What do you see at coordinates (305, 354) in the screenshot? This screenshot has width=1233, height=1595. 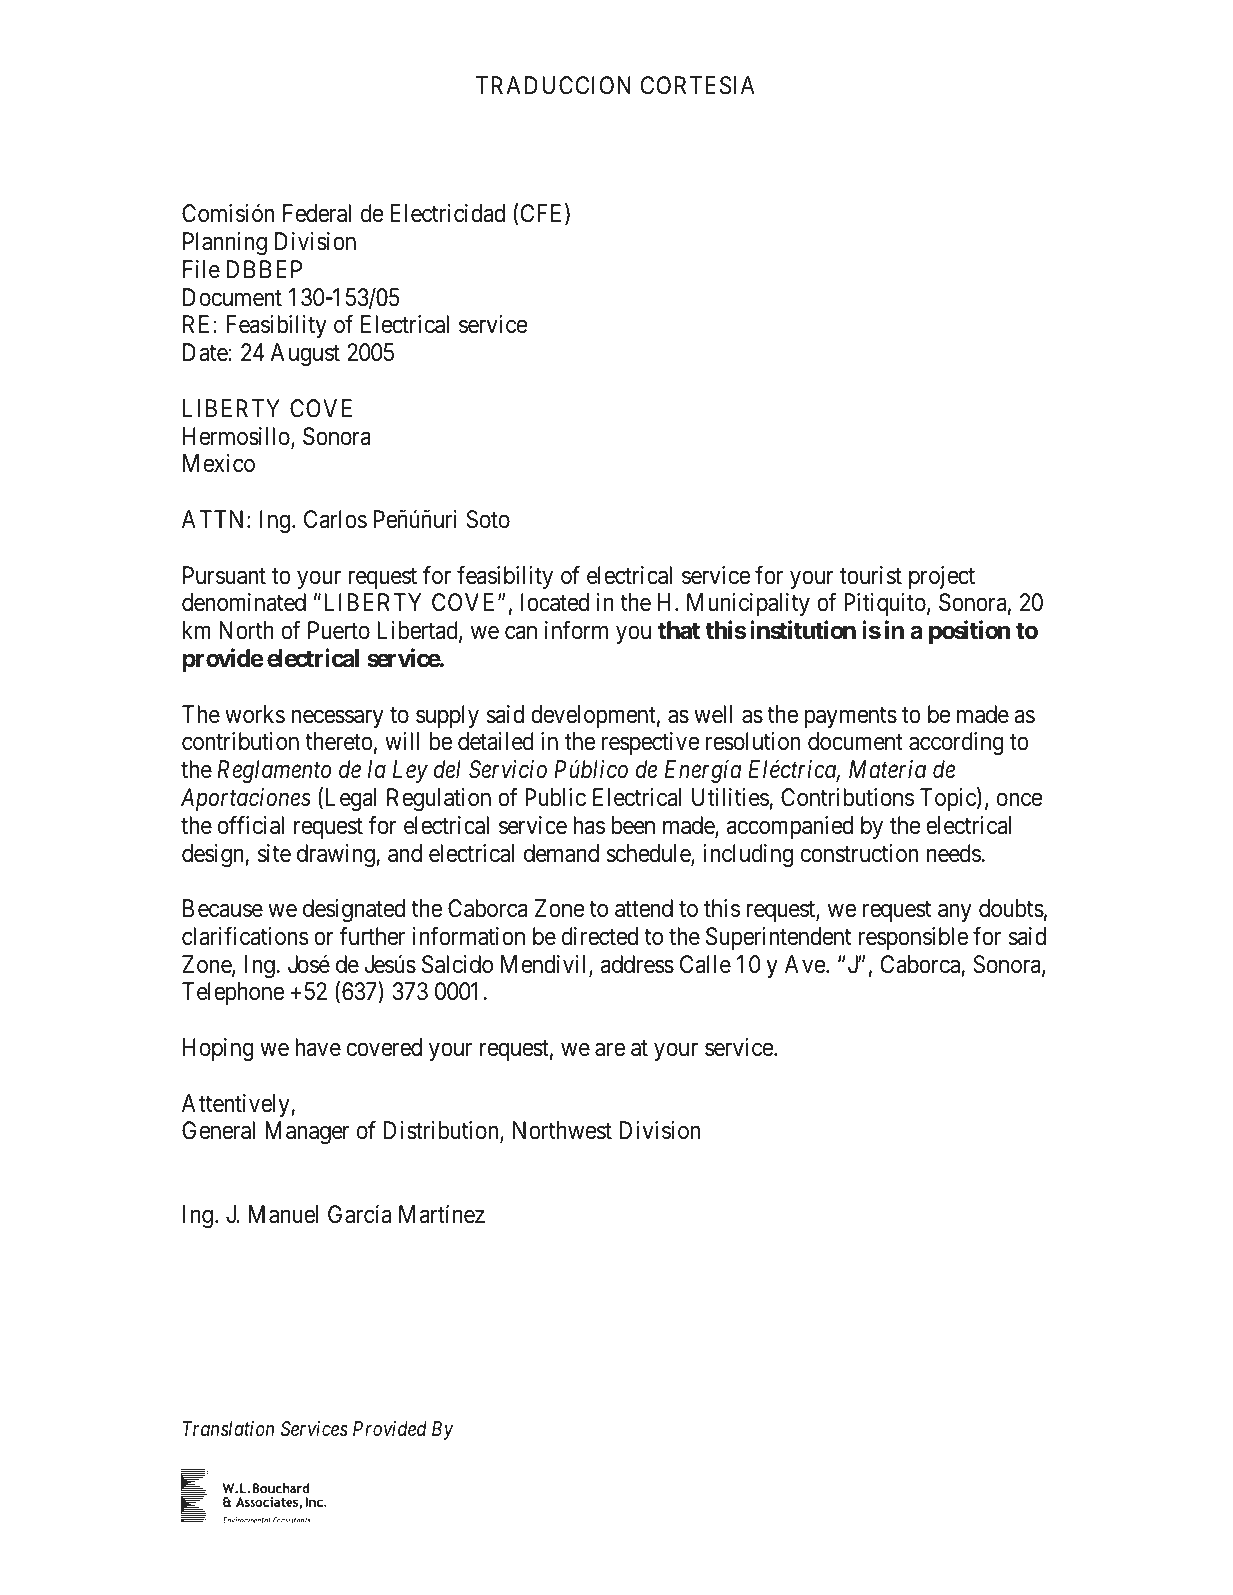 I see `August` at bounding box center [305, 354].
